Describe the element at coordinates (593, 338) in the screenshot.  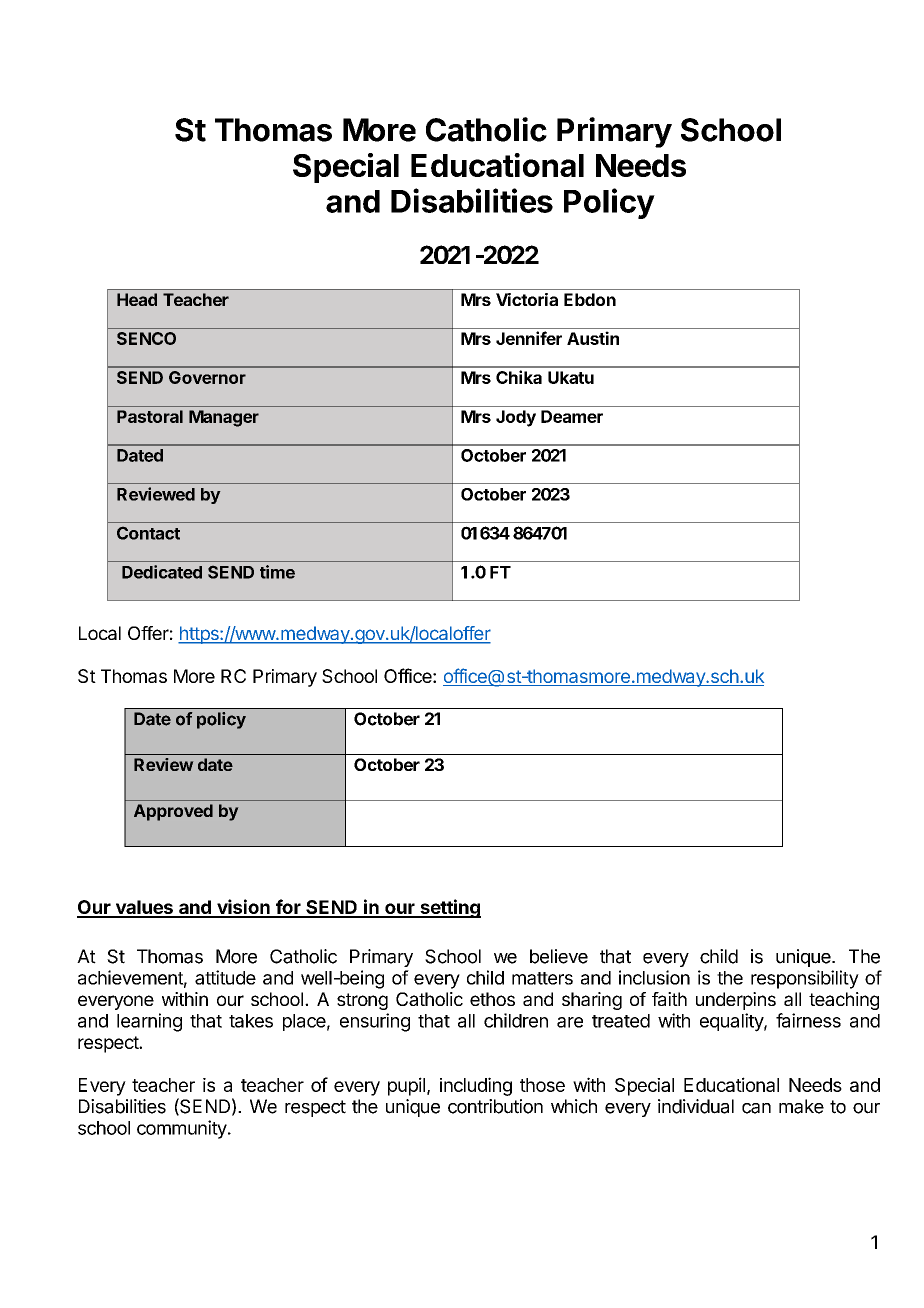
I see `Austin` at that location.
